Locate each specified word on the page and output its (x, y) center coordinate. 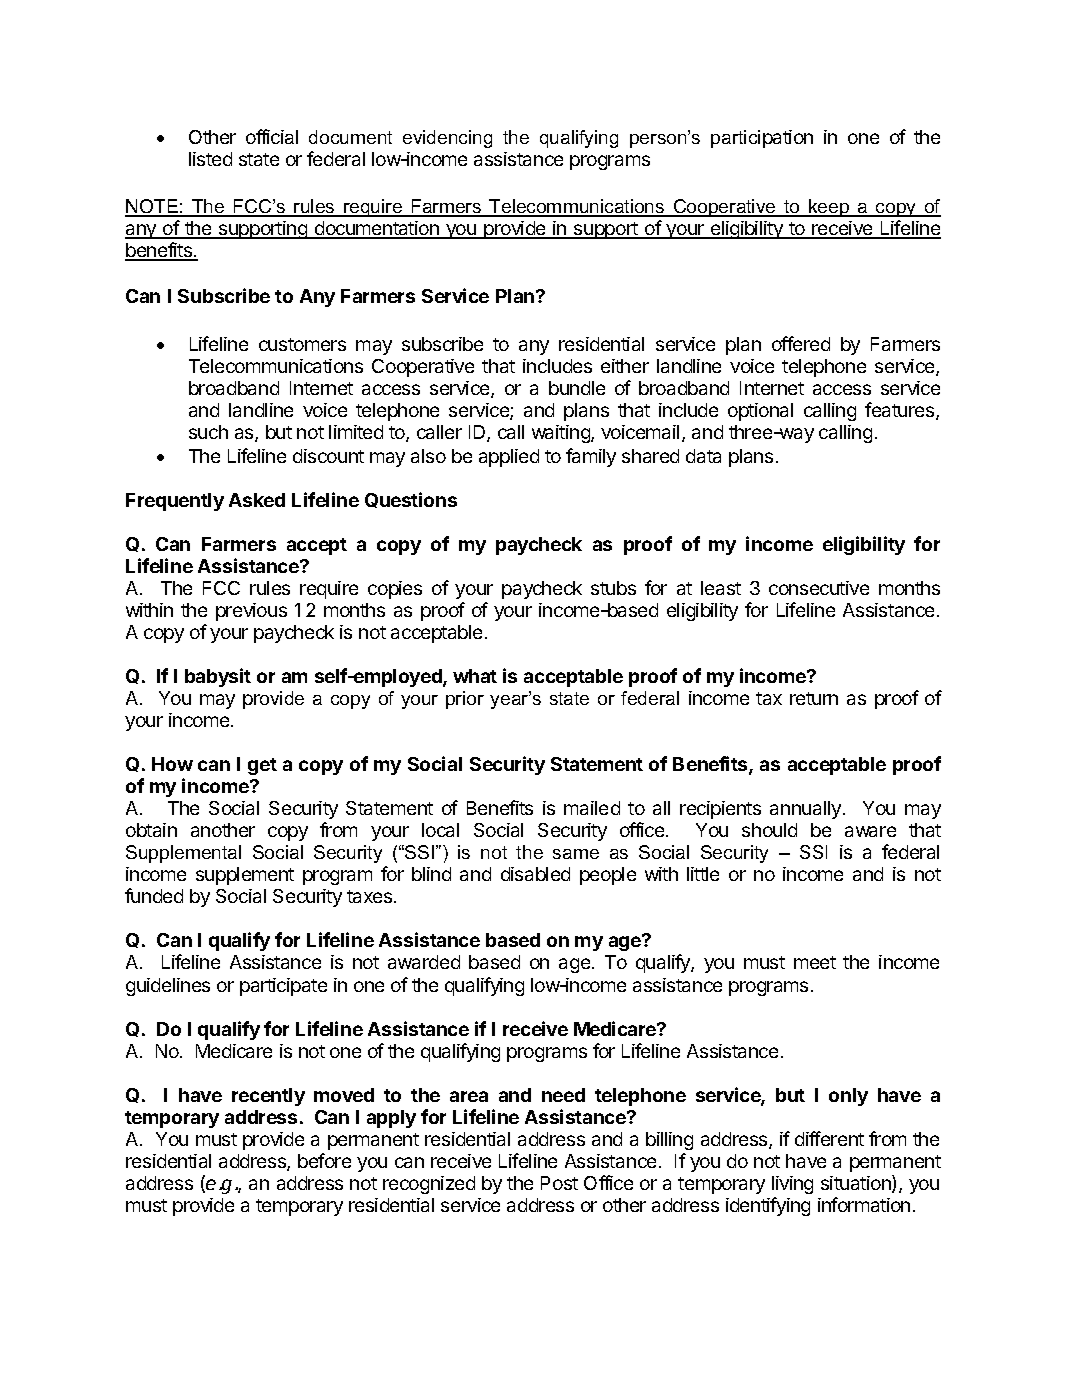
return (814, 698)
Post (559, 1183)
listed (210, 159)
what (475, 676)
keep (829, 208)
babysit (218, 677)
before (324, 1160)
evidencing (447, 139)
